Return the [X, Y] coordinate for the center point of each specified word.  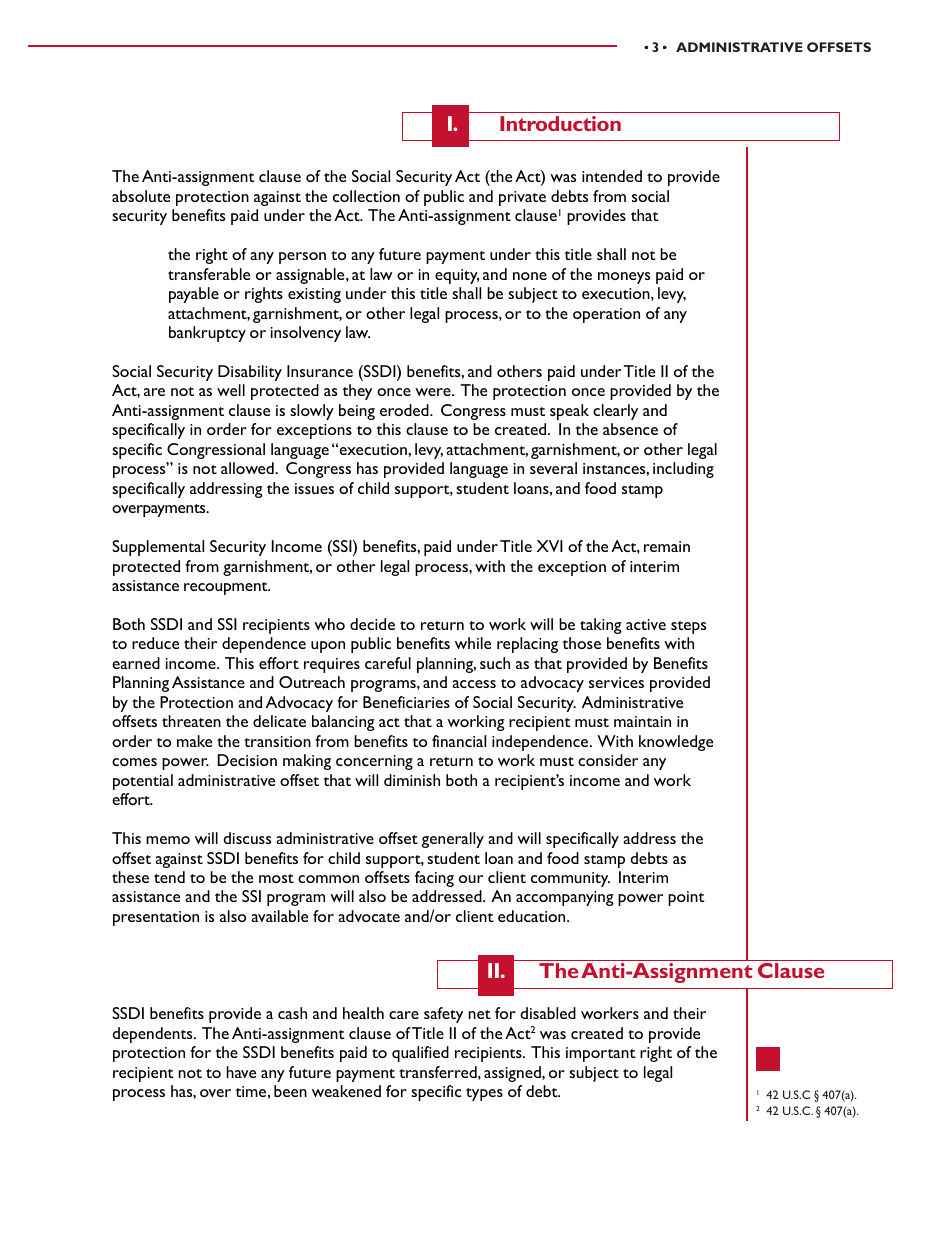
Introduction [560, 123]
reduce [155, 643]
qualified [420, 1054]
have [241, 1072]
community [570, 879]
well [231, 390]
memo [168, 840]
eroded [405, 410]
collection [366, 196]
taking [601, 626]
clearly [615, 412]
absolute [141, 196]
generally [452, 840]
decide [372, 624]
